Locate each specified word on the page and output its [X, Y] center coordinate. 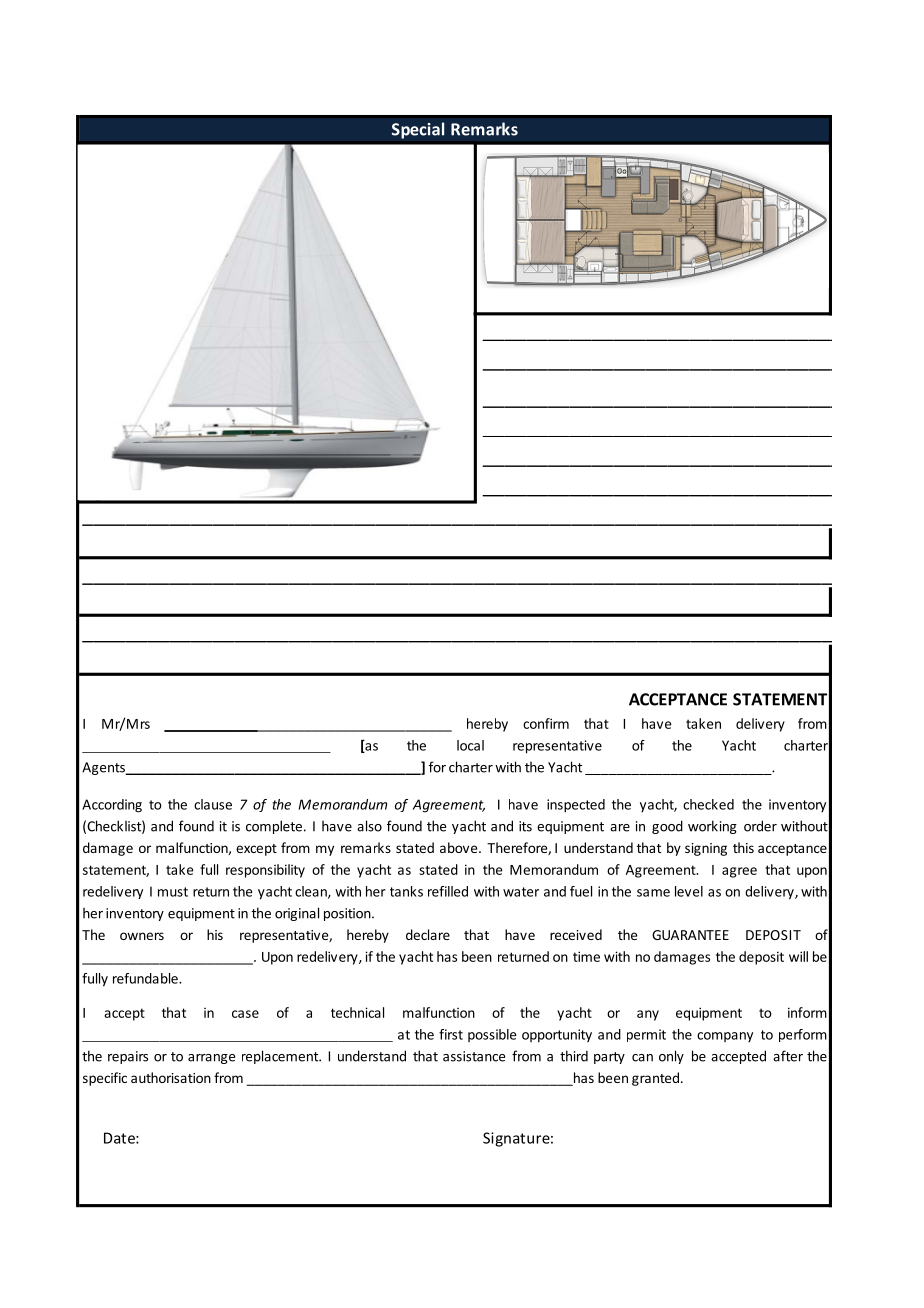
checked [708, 804]
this [743, 847]
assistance [474, 1056]
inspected [576, 806]
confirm [546, 723]
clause [213, 804]
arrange [211, 1059]
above [460, 847]
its [525, 826]
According [112, 806]
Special [418, 130]
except [256, 850]
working [712, 827]
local [470, 745]
